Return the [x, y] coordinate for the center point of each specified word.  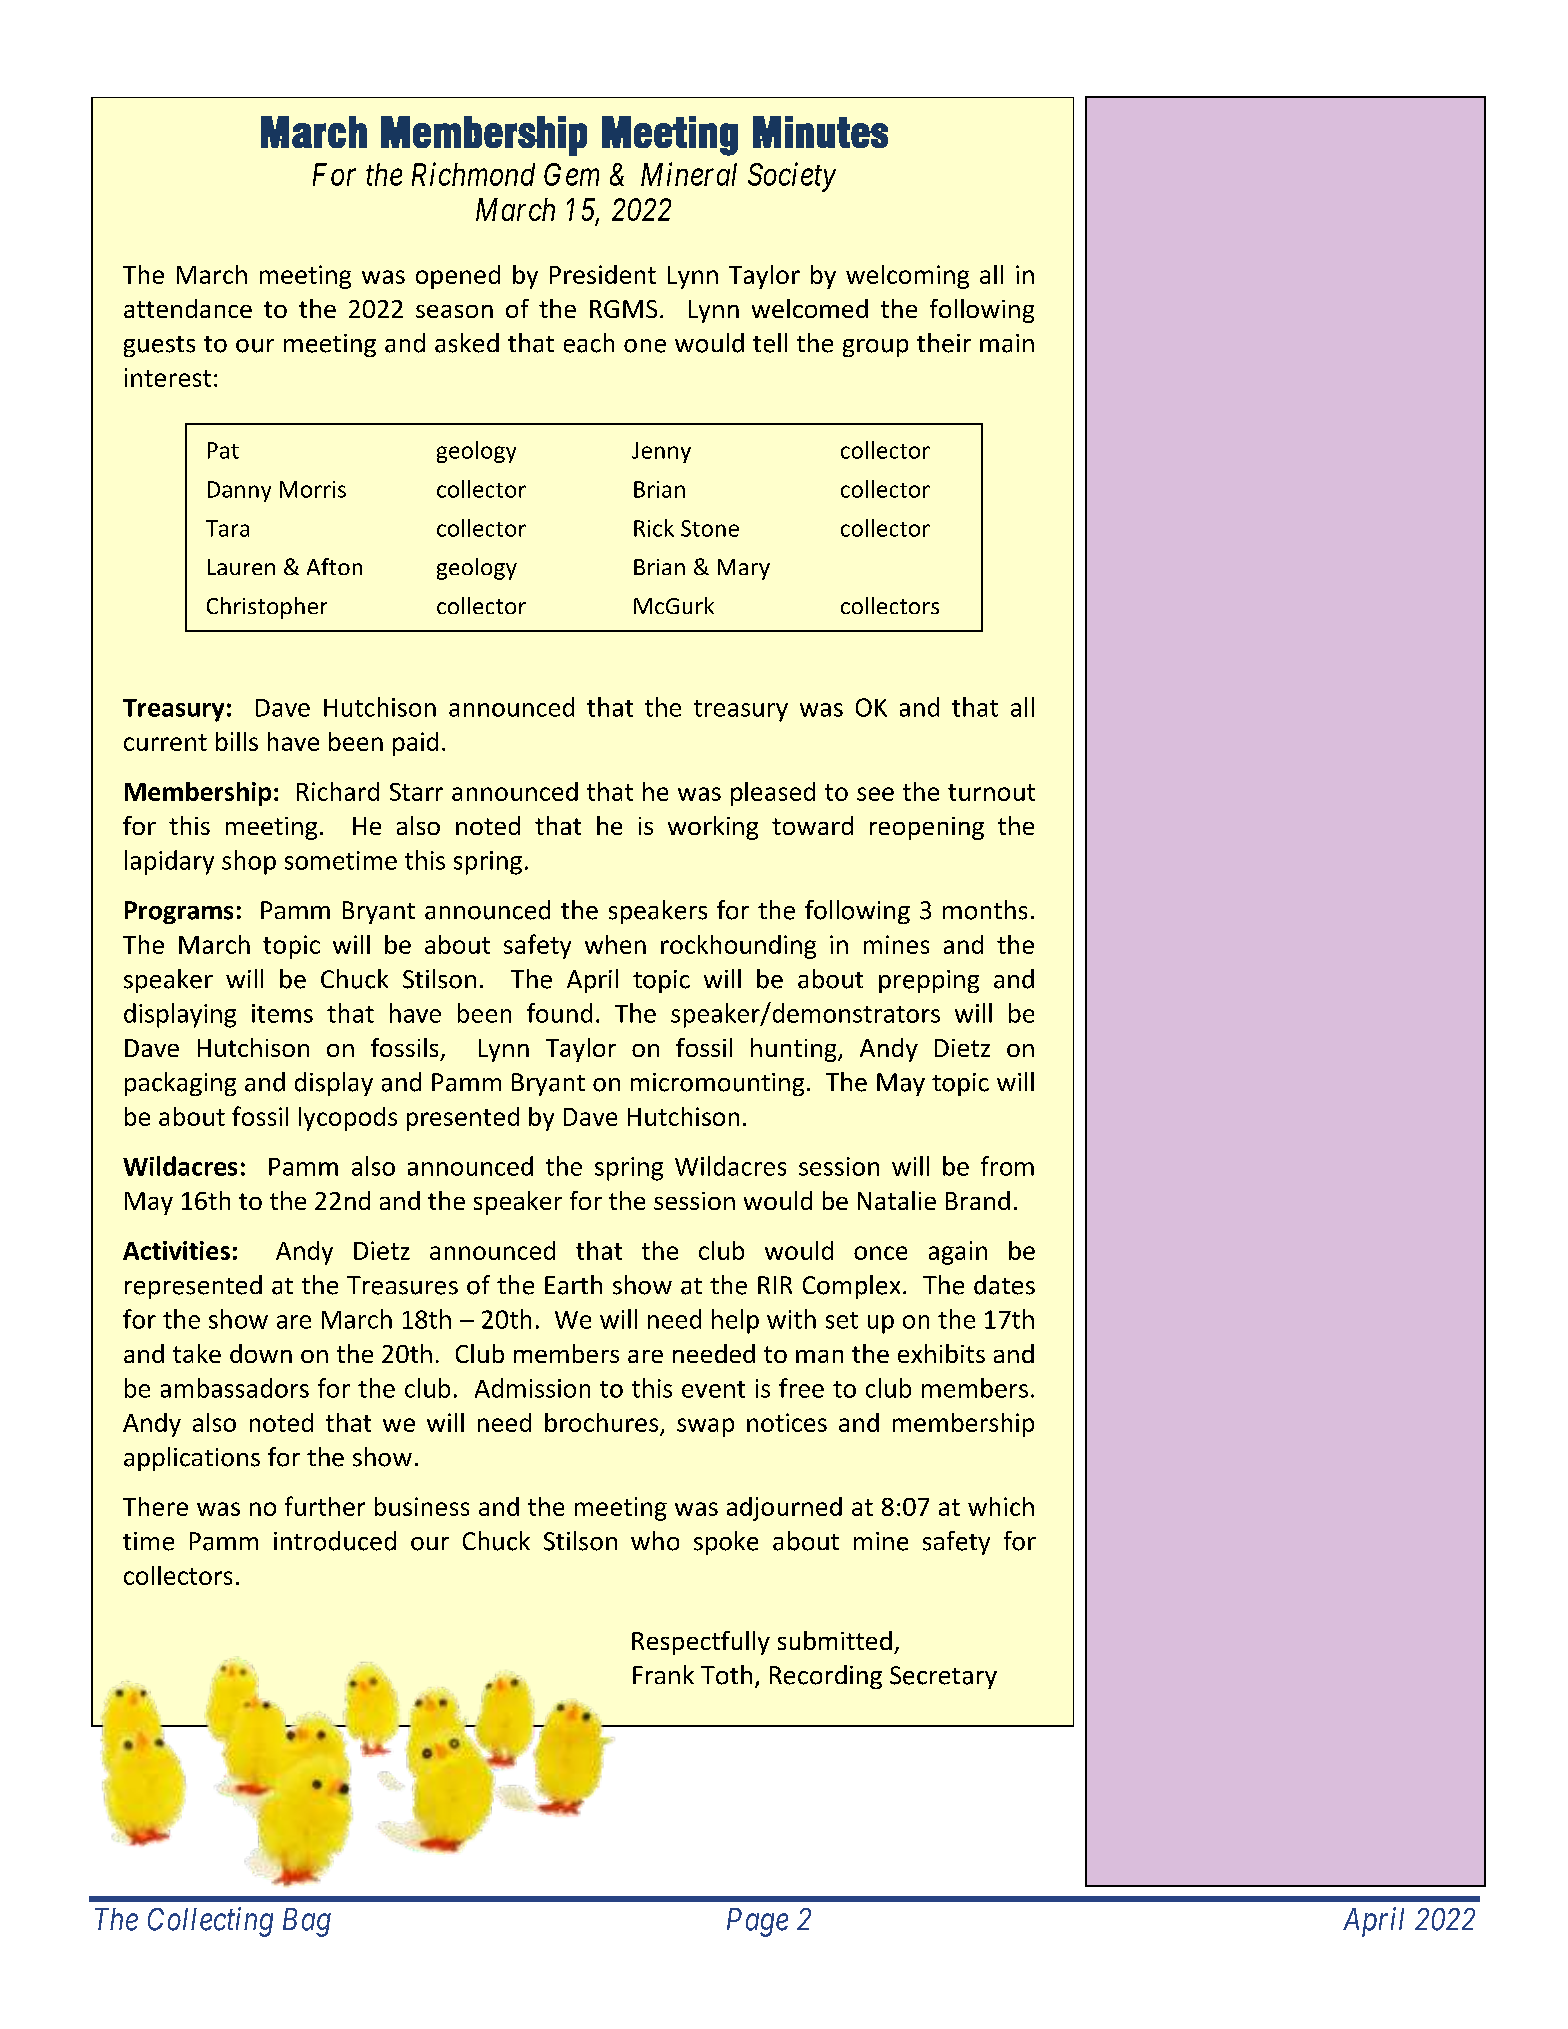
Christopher [267, 608]
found [559, 1013]
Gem [571, 174]
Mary [744, 569]
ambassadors [235, 1388]
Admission [532, 1388]
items [282, 1013]
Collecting [210, 1922]
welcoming [907, 277]
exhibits [941, 1353]
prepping [929, 981]
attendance [188, 308]
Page [757, 1922]
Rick [654, 528]
